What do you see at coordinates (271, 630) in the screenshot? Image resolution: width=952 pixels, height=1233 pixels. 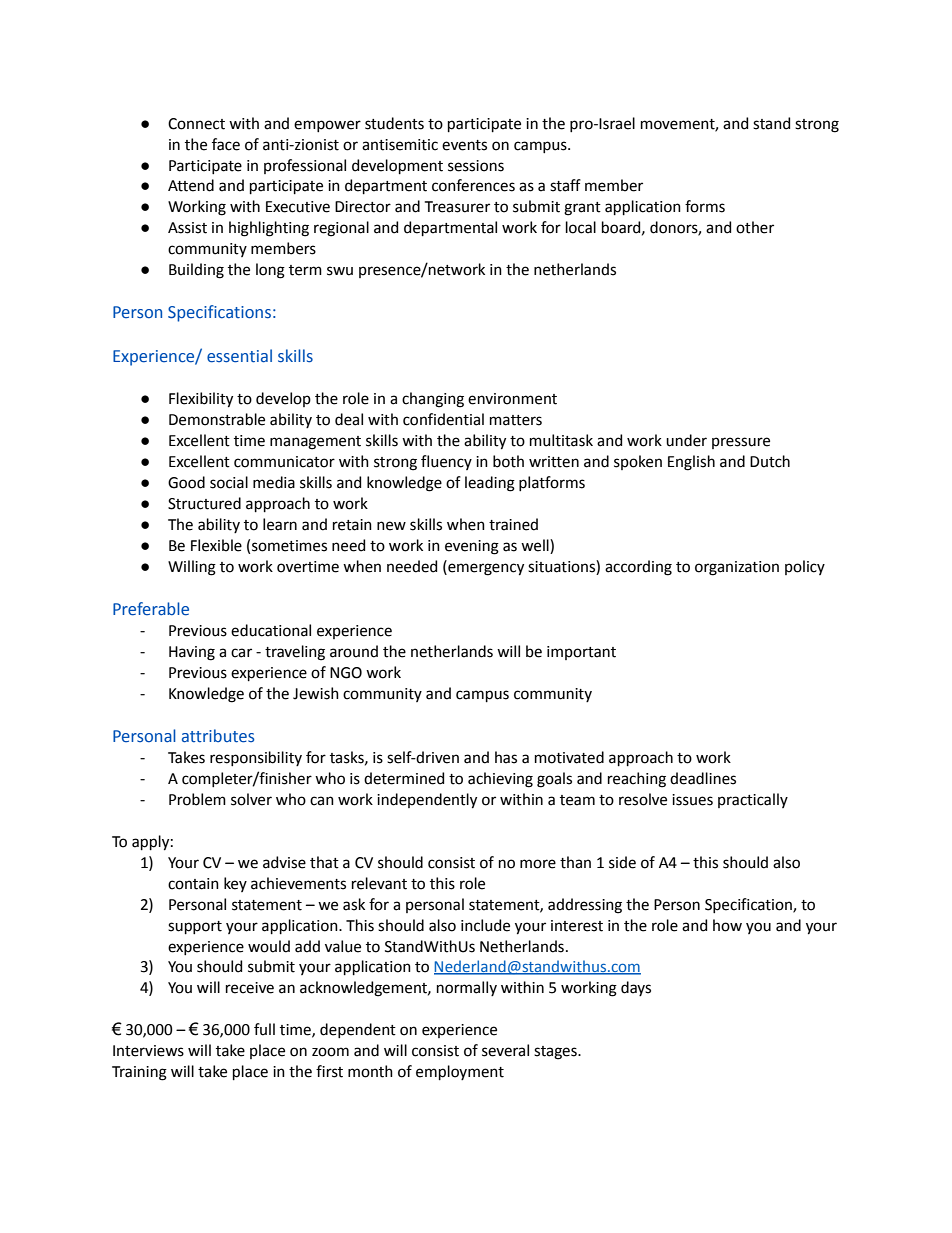 I see `educational` at bounding box center [271, 630].
